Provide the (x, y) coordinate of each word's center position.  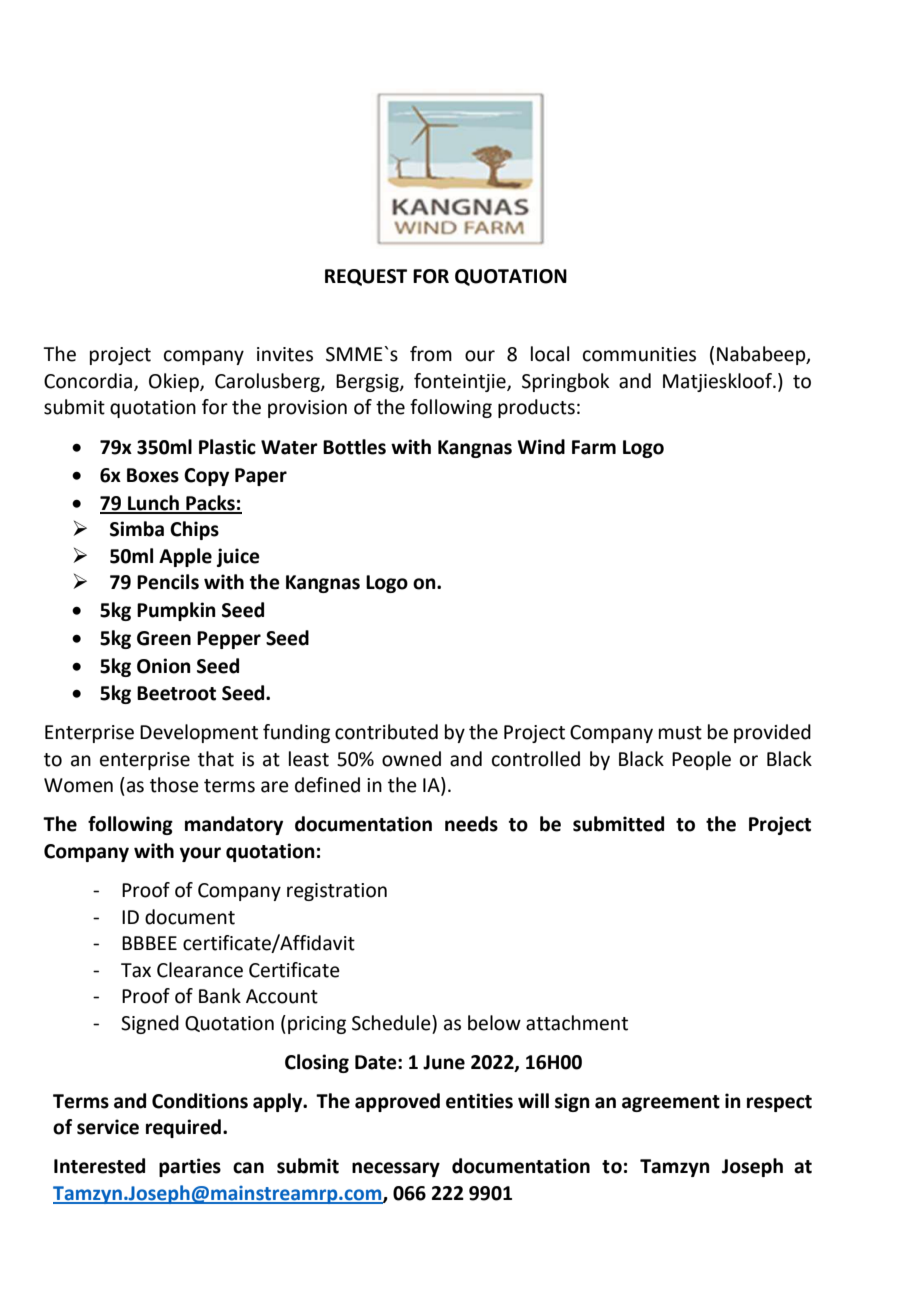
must (680, 733)
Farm (594, 447)
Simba (137, 529)
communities (639, 354)
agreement (671, 1103)
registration (337, 892)
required (183, 1128)
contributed (386, 732)
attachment (577, 1023)
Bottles (354, 447)
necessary (396, 1169)
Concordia (89, 381)
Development (199, 733)
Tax (136, 970)
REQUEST (366, 277)
